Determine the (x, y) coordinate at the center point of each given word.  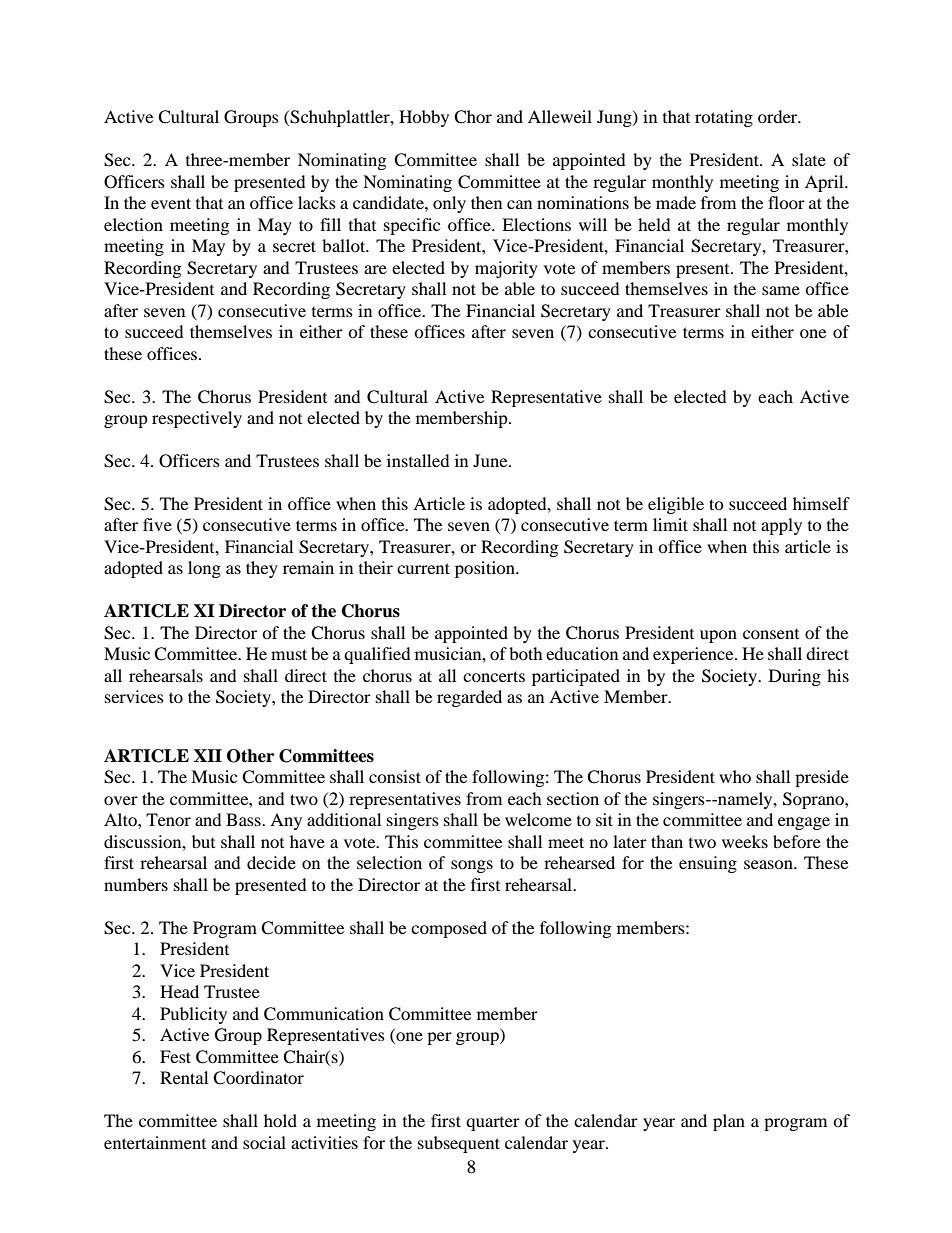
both (526, 653)
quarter (493, 1124)
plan (729, 1122)
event (171, 203)
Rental (184, 1077)
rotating (724, 118)
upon (718, 636)
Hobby (424, 118)
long (204, 569)
